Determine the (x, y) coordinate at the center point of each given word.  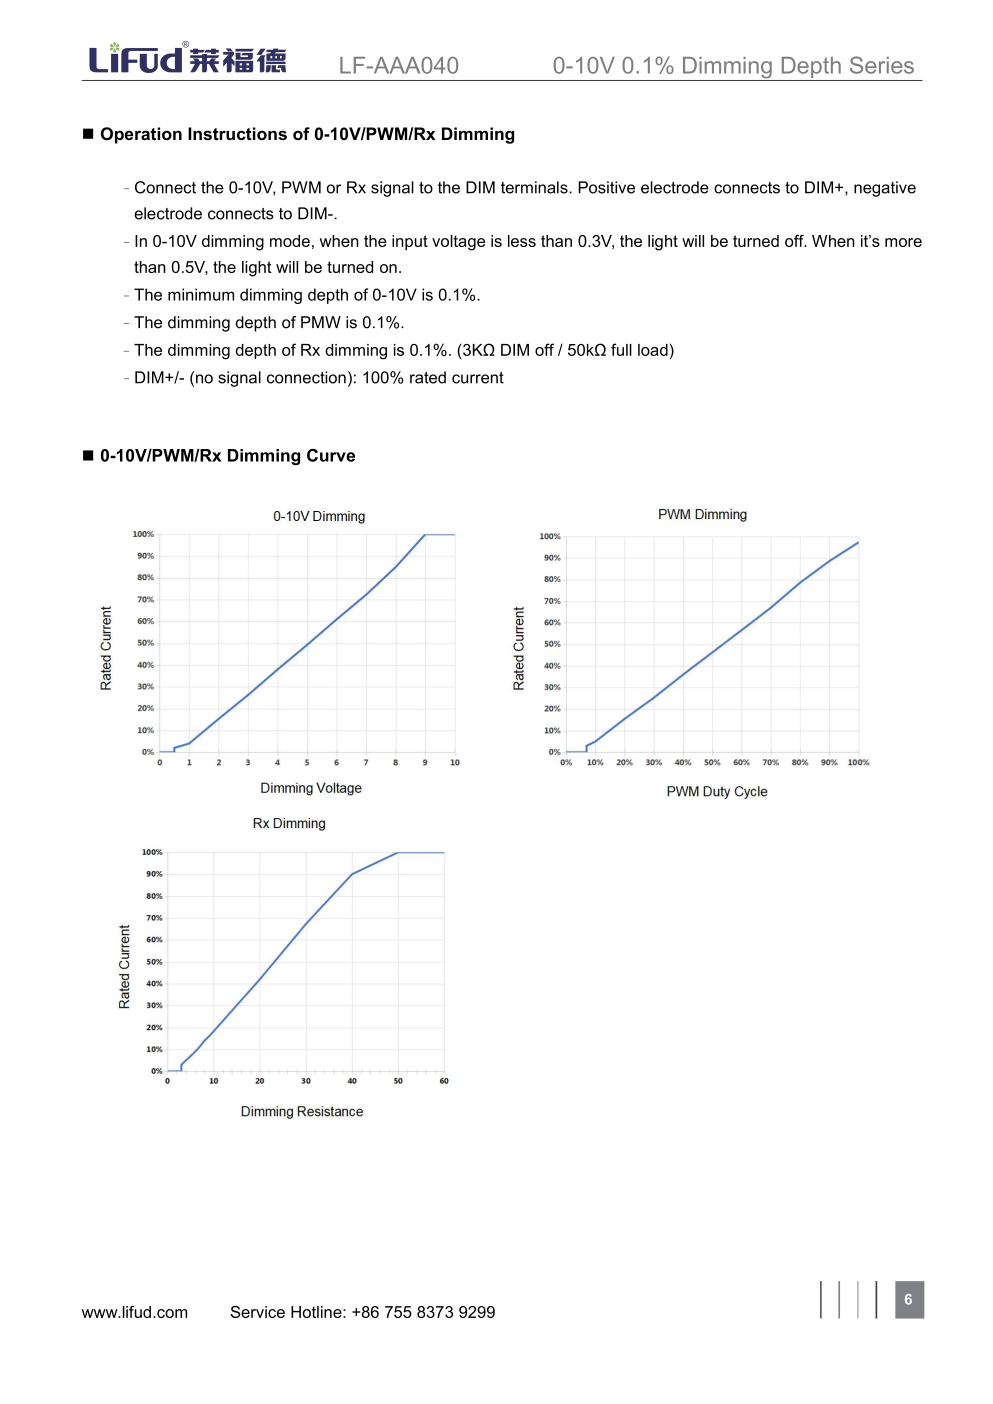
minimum (201, 294)
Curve (331, 455)
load (653, 350)
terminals (535, 187)
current (478, 378)
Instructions (237, 133)
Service (257, 1312)
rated (428, 377)
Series (882, 65)
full (621, 349)
